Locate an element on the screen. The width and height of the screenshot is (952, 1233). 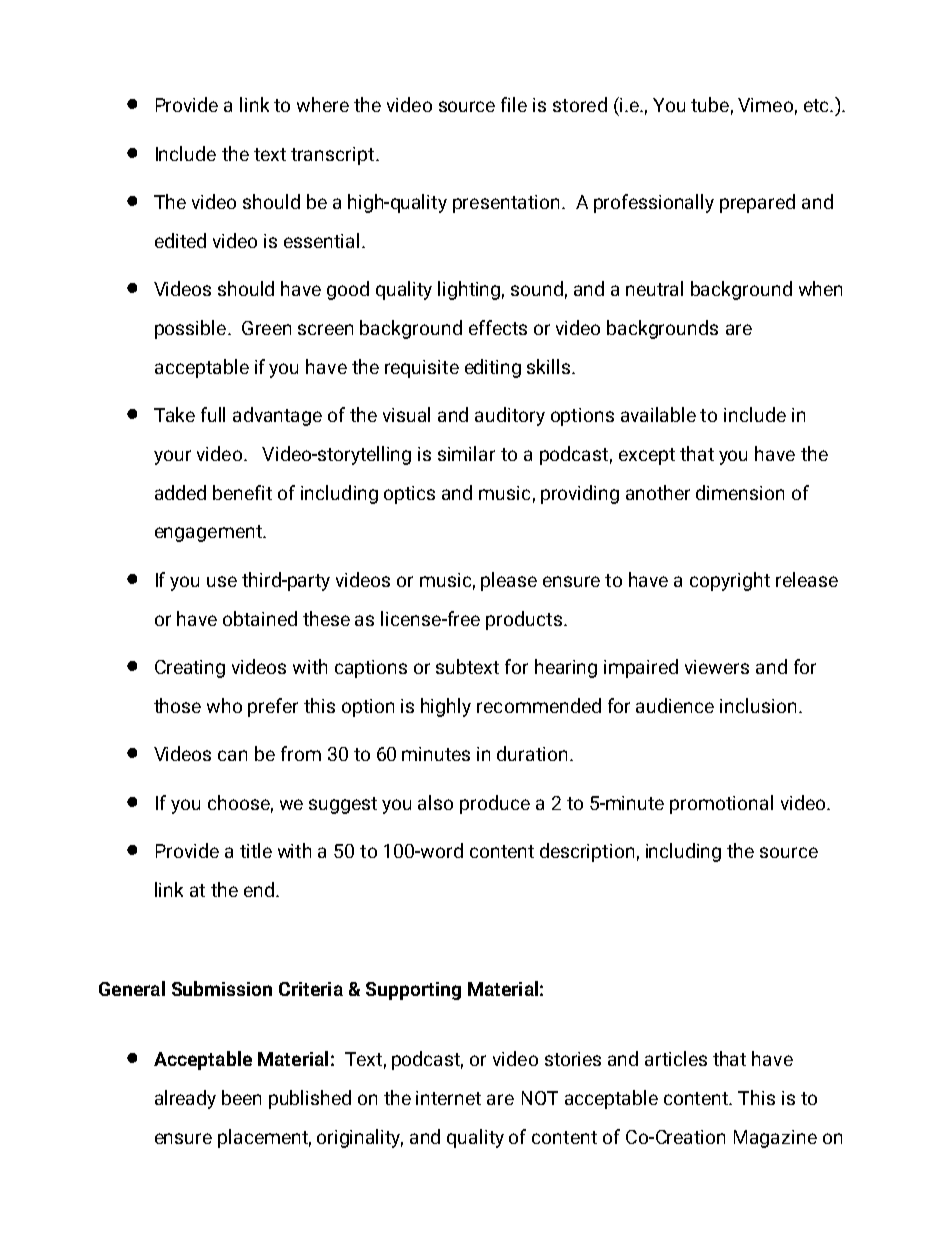
produce is located at coordinates (495, 804).
